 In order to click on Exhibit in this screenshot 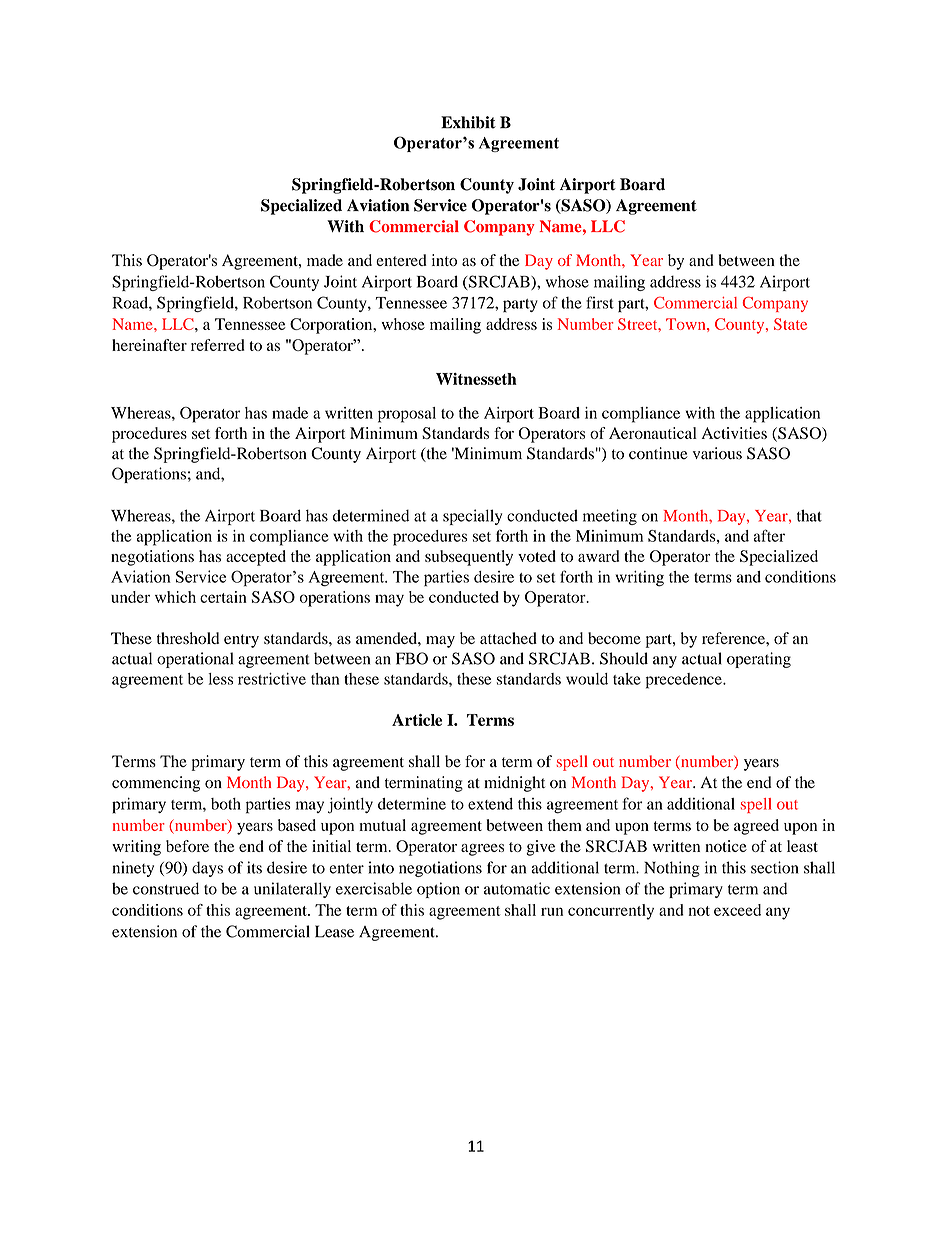, I will do `click(468, 122)`.
